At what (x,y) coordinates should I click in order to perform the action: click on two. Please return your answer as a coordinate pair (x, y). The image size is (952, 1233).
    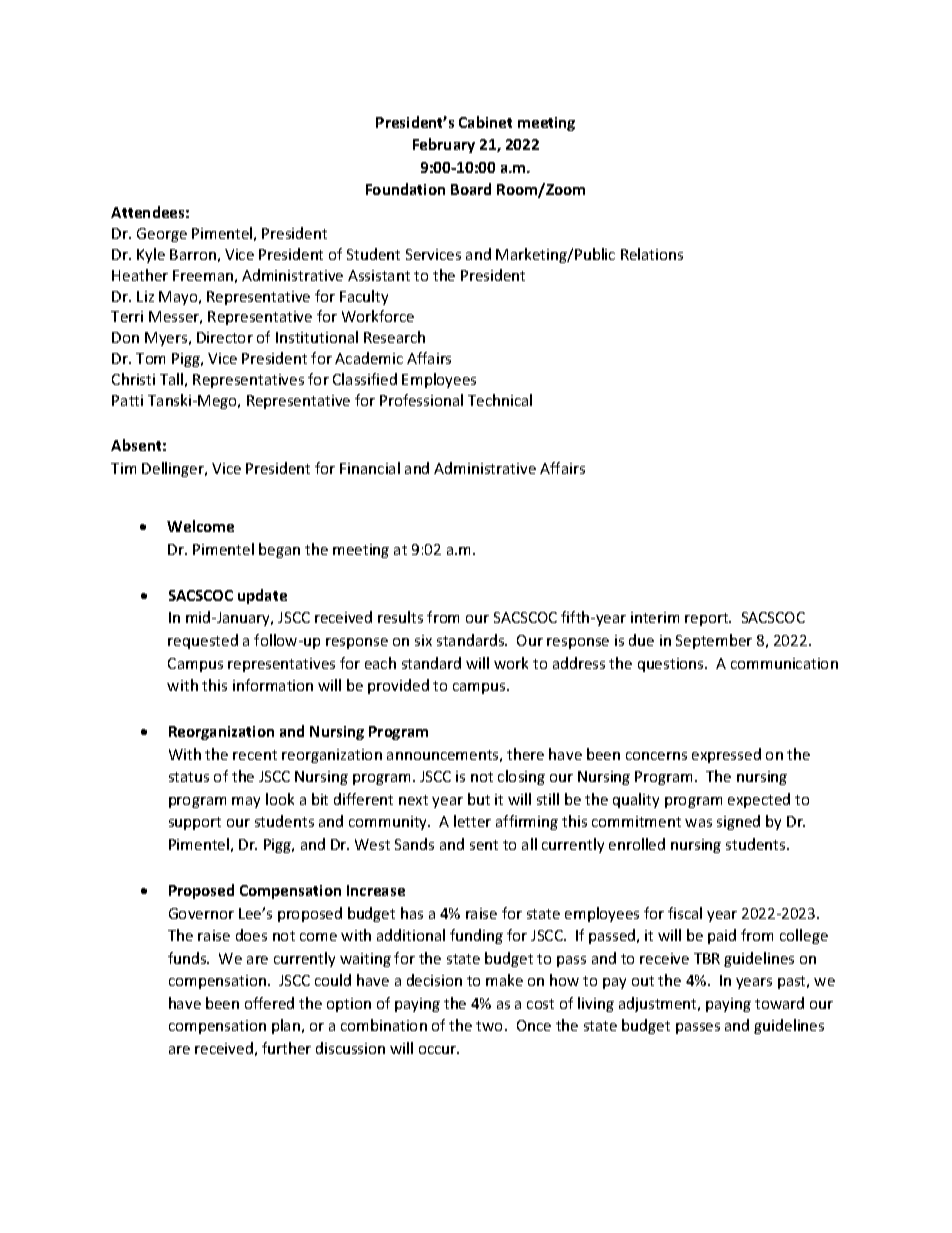
    Looking at the image, I should click on (491, 1026).
